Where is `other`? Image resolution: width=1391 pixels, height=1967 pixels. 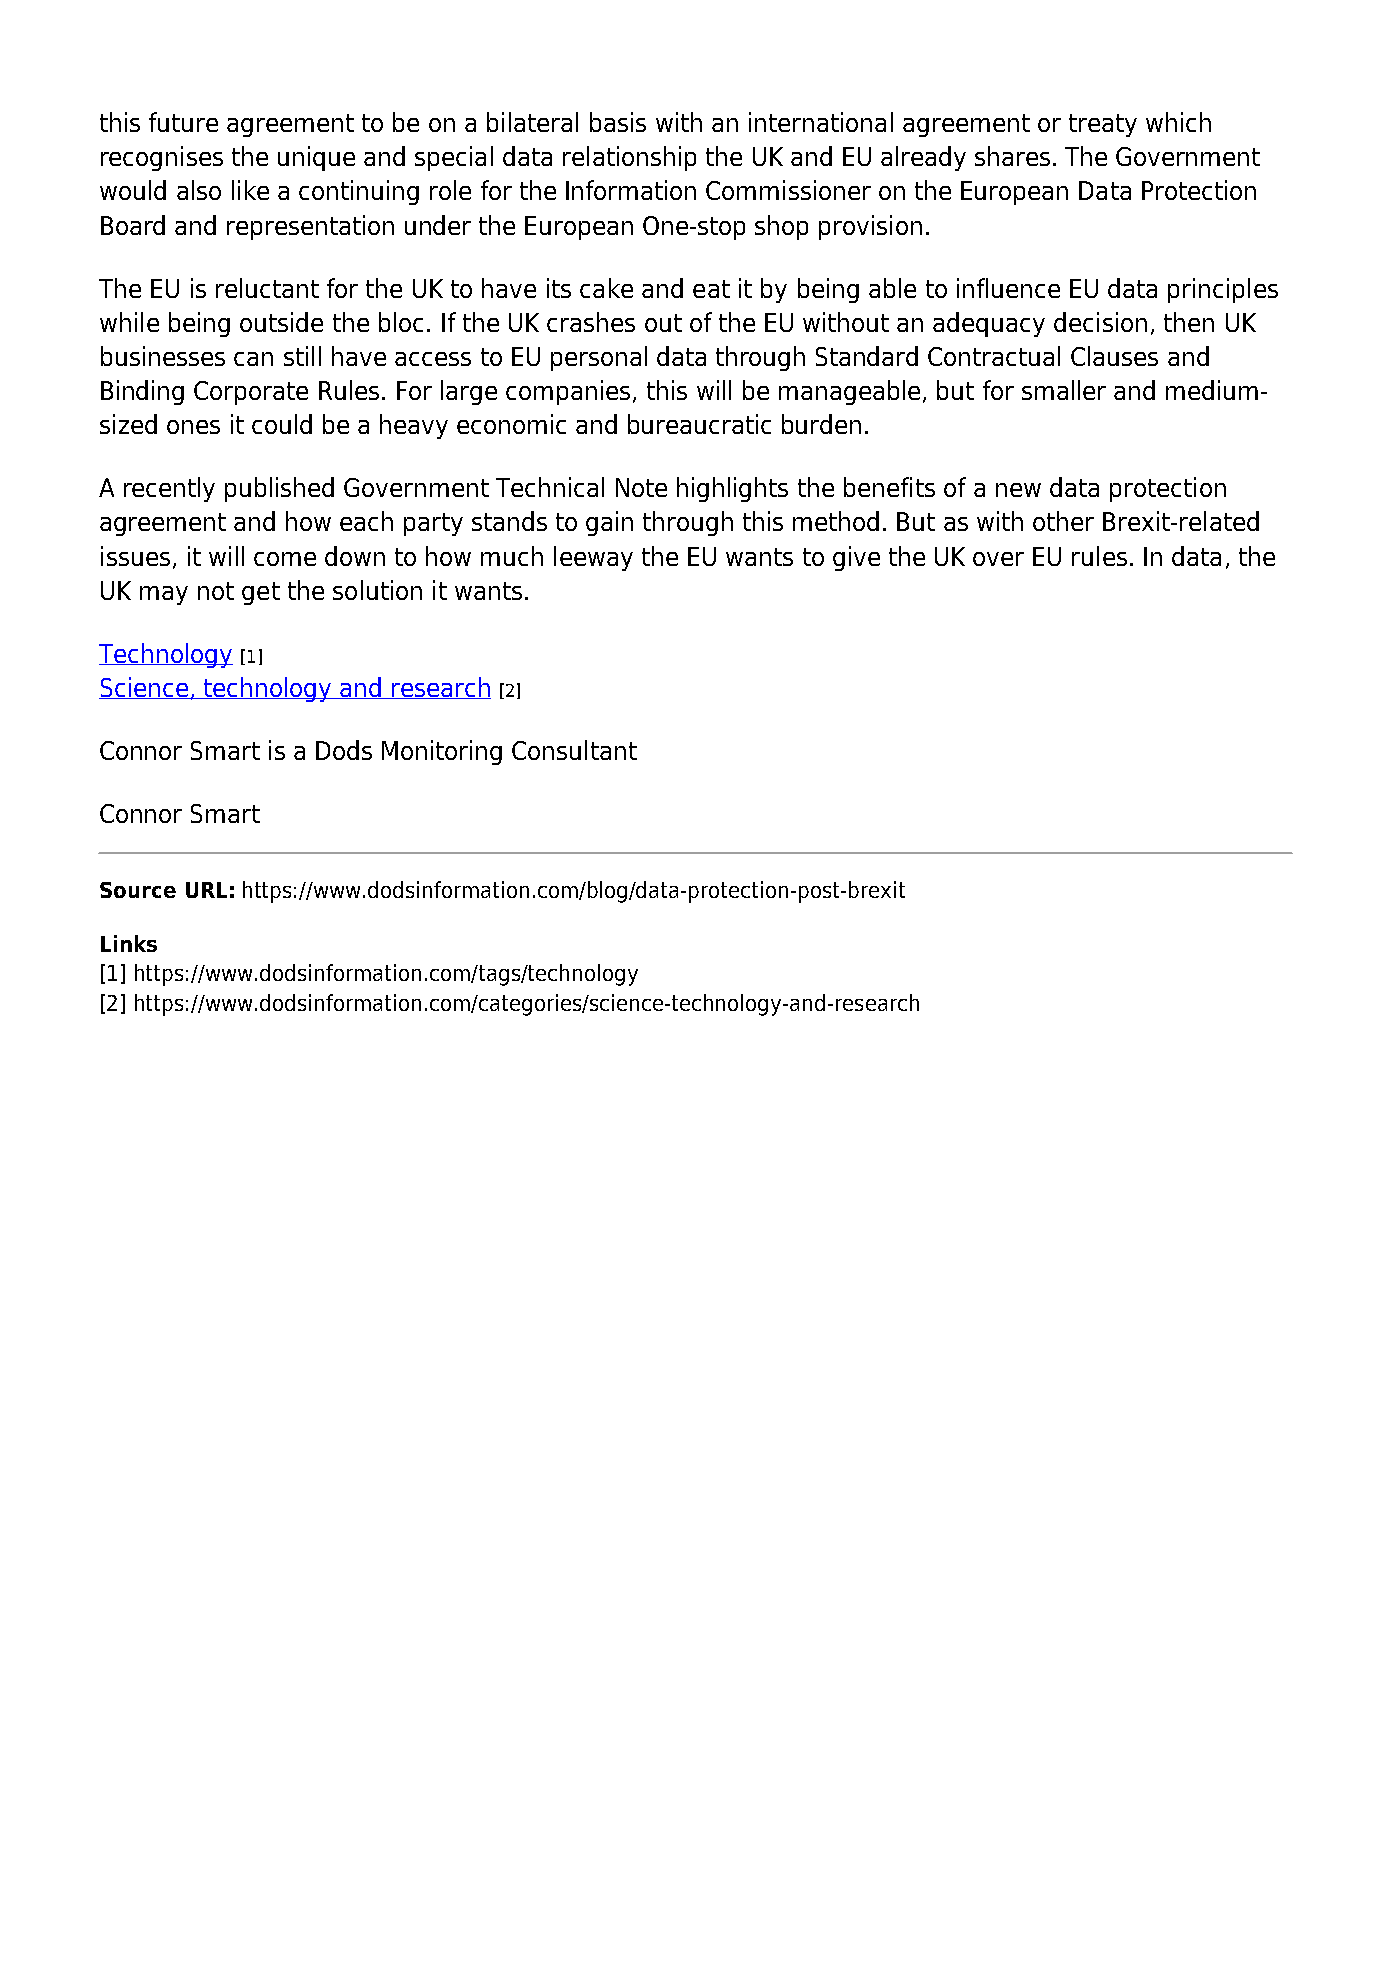
other is located at coordinates (1063, 521).
